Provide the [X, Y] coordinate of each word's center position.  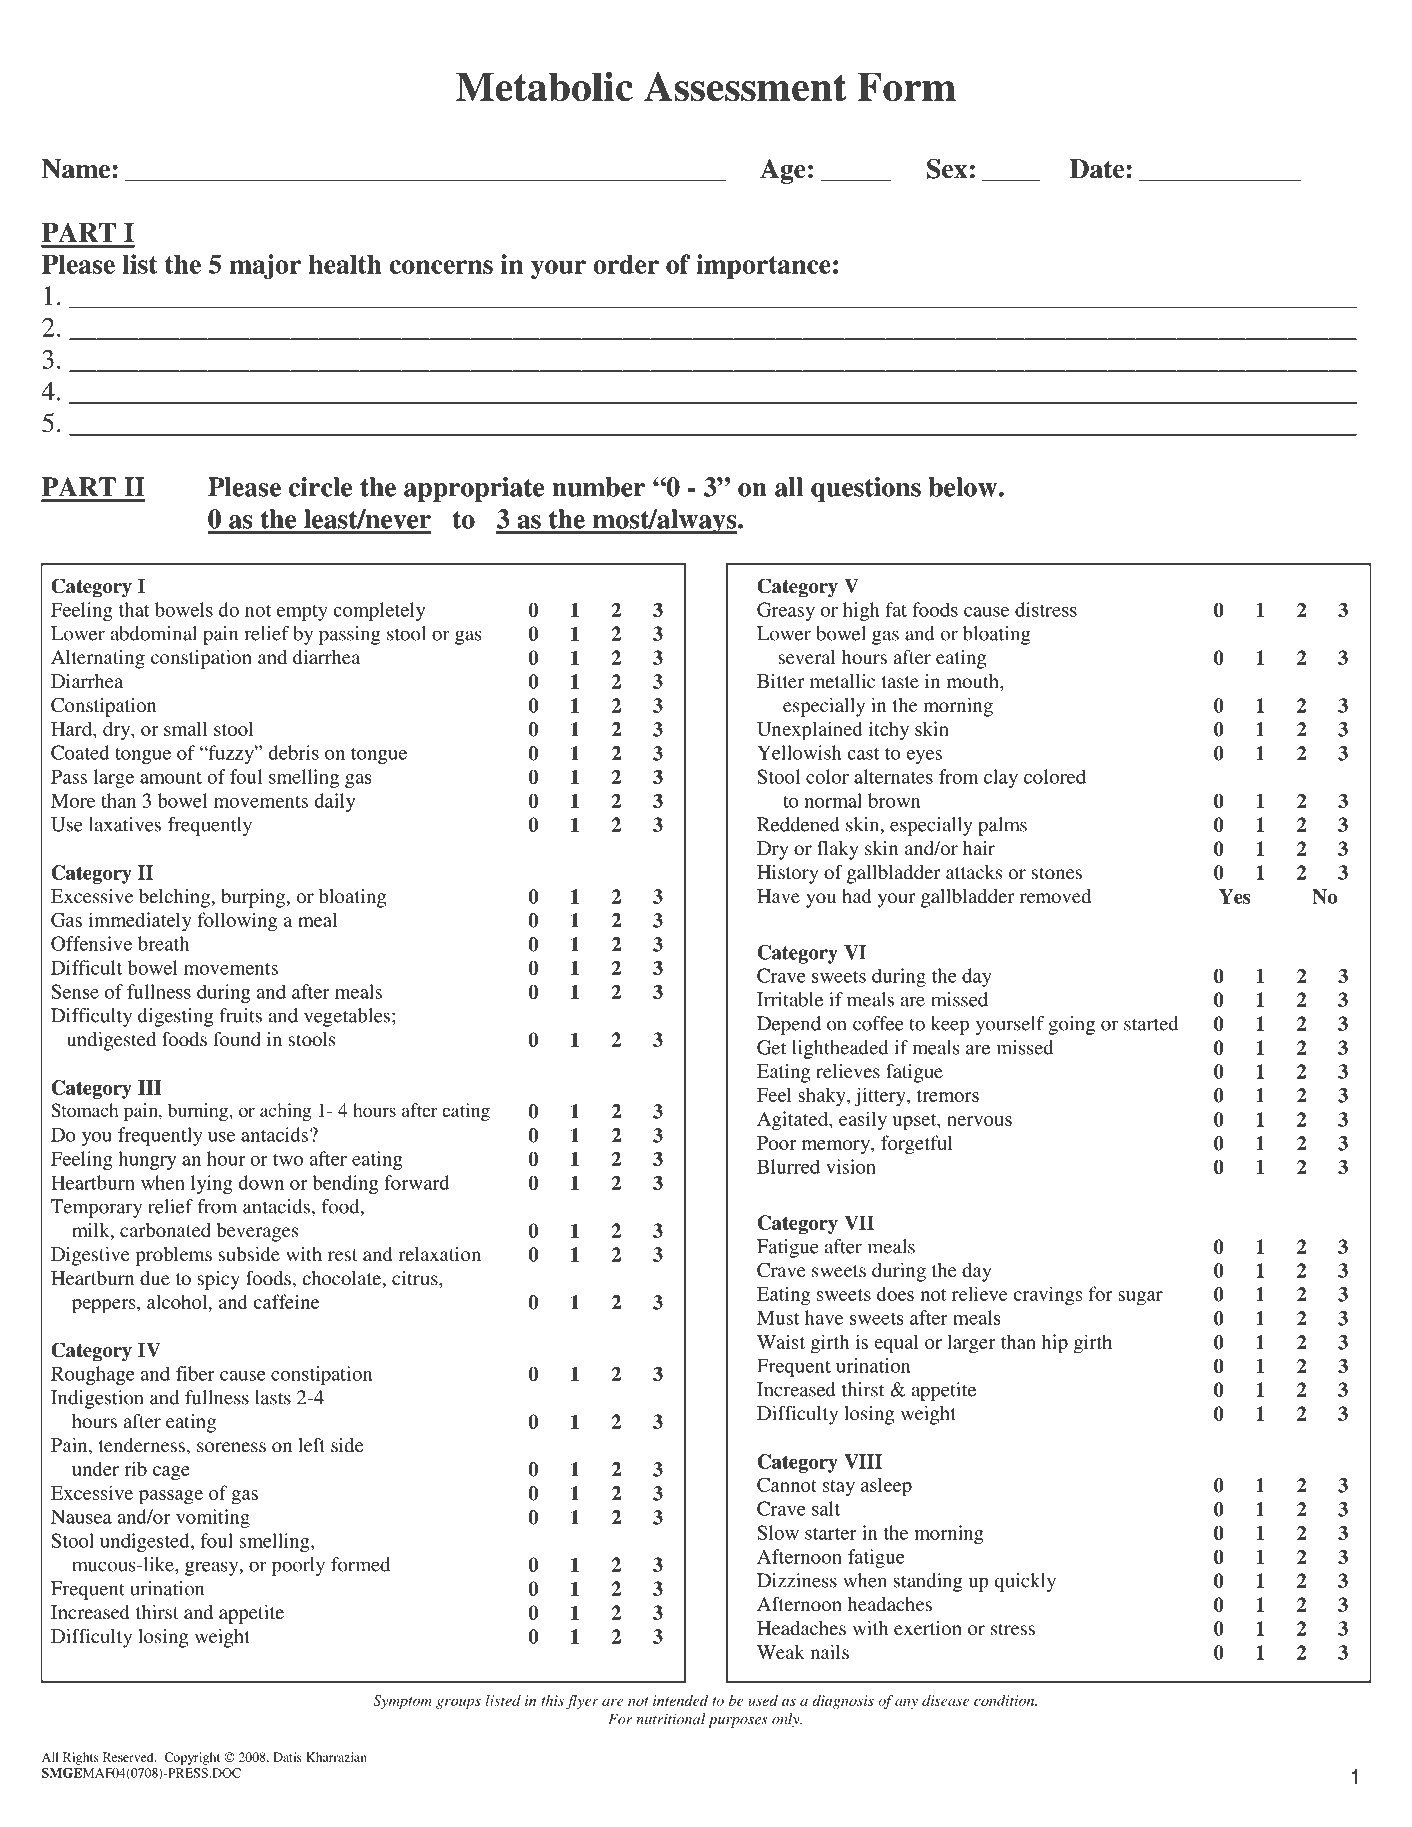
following [237, 922]
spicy [218, 1280]
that [134, 609]
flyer [582, 1702]
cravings [1047, 1296]
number [599, 487]
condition [1005, 1700]
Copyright [192, 1758]
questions [866, 489]
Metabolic [544, 87]
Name [76, 169]
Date [1097, 169]
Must [778, 1317]
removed [1055, 896]
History [788, 874]
